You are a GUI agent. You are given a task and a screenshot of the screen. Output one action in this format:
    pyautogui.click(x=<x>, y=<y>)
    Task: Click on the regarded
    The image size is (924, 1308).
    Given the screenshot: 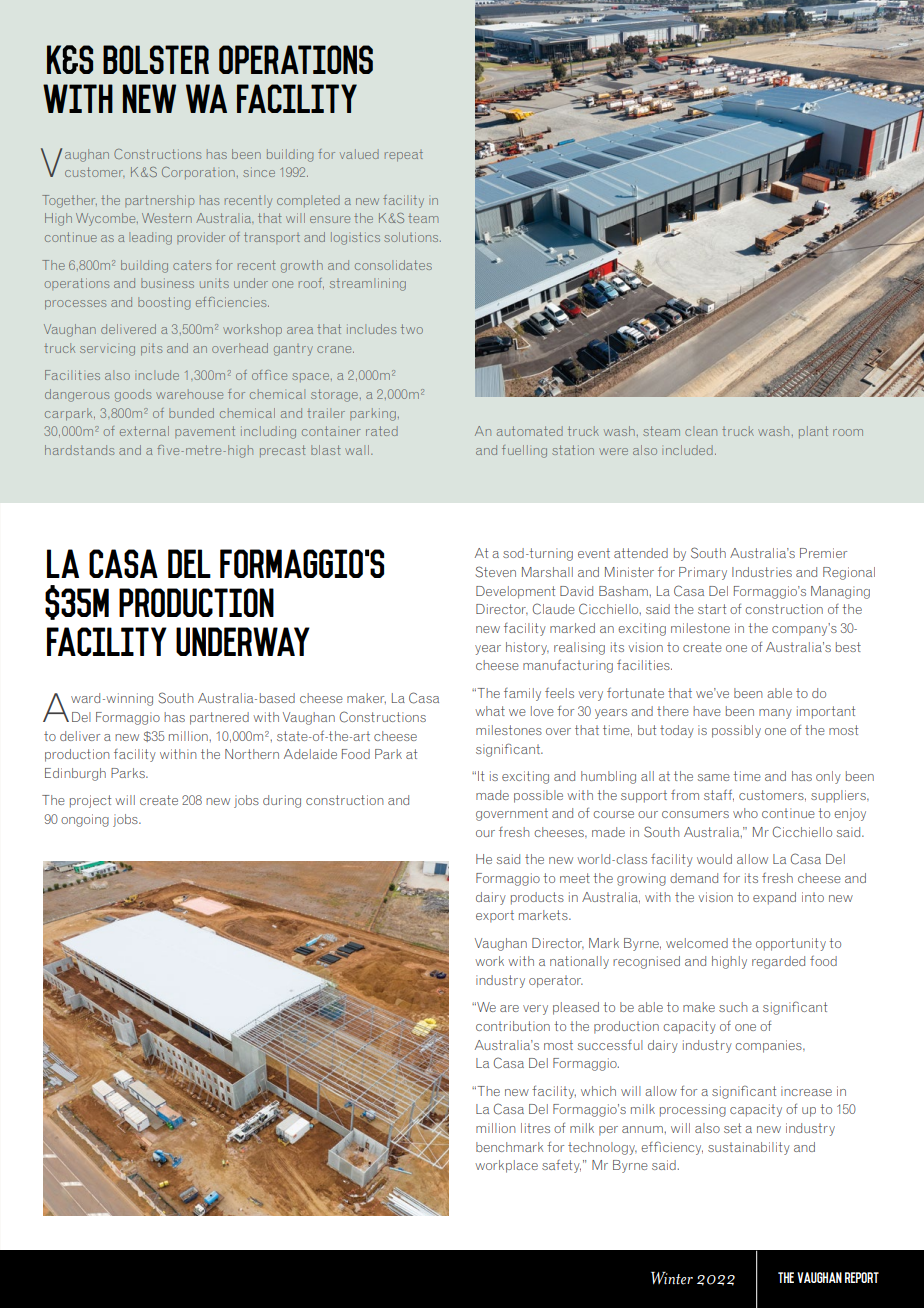 What is the action you would take?
    pyautogui.click(x=778, y=962)
